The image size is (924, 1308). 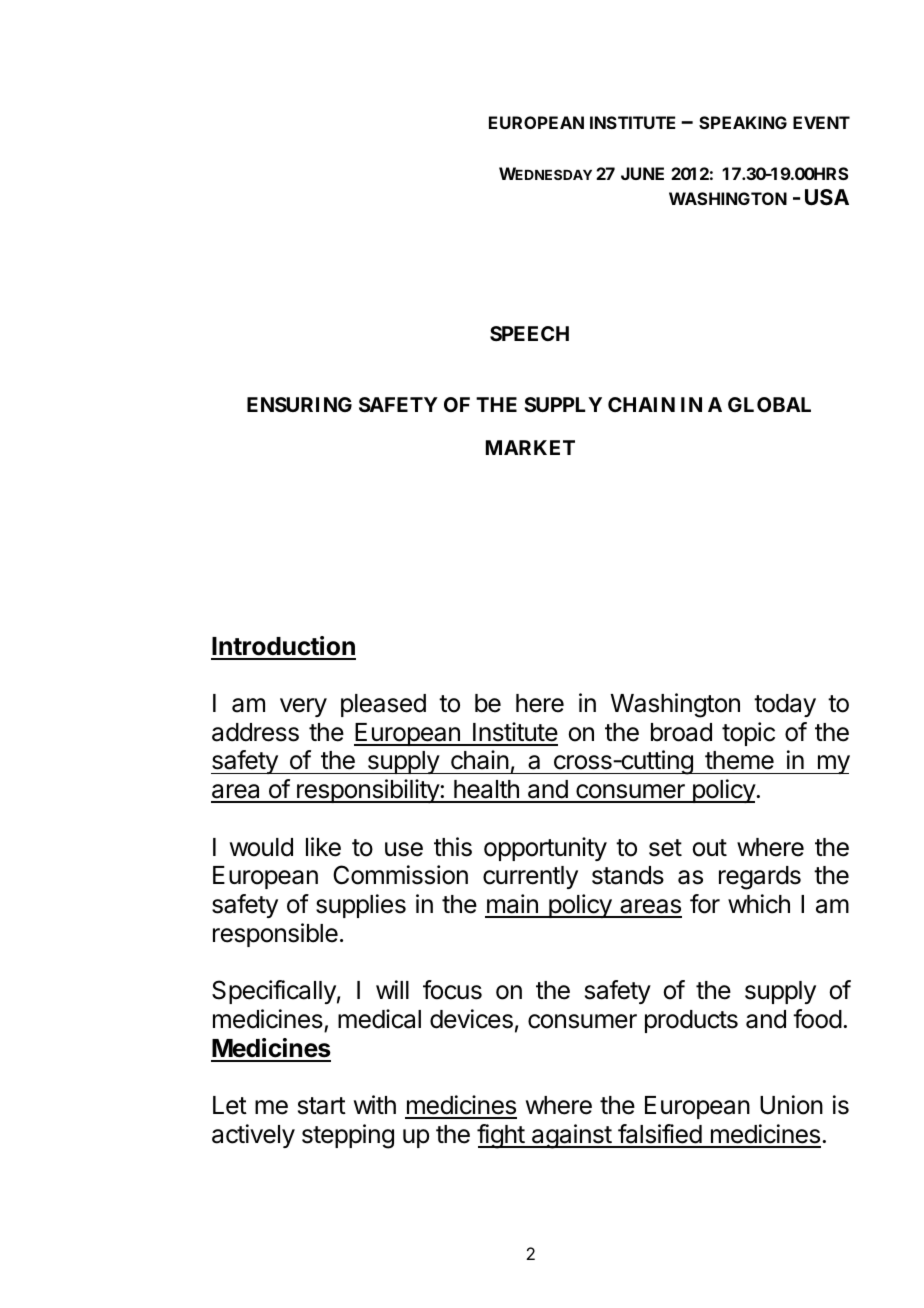 I want to click on fight, so click(x=501, y=1136).
